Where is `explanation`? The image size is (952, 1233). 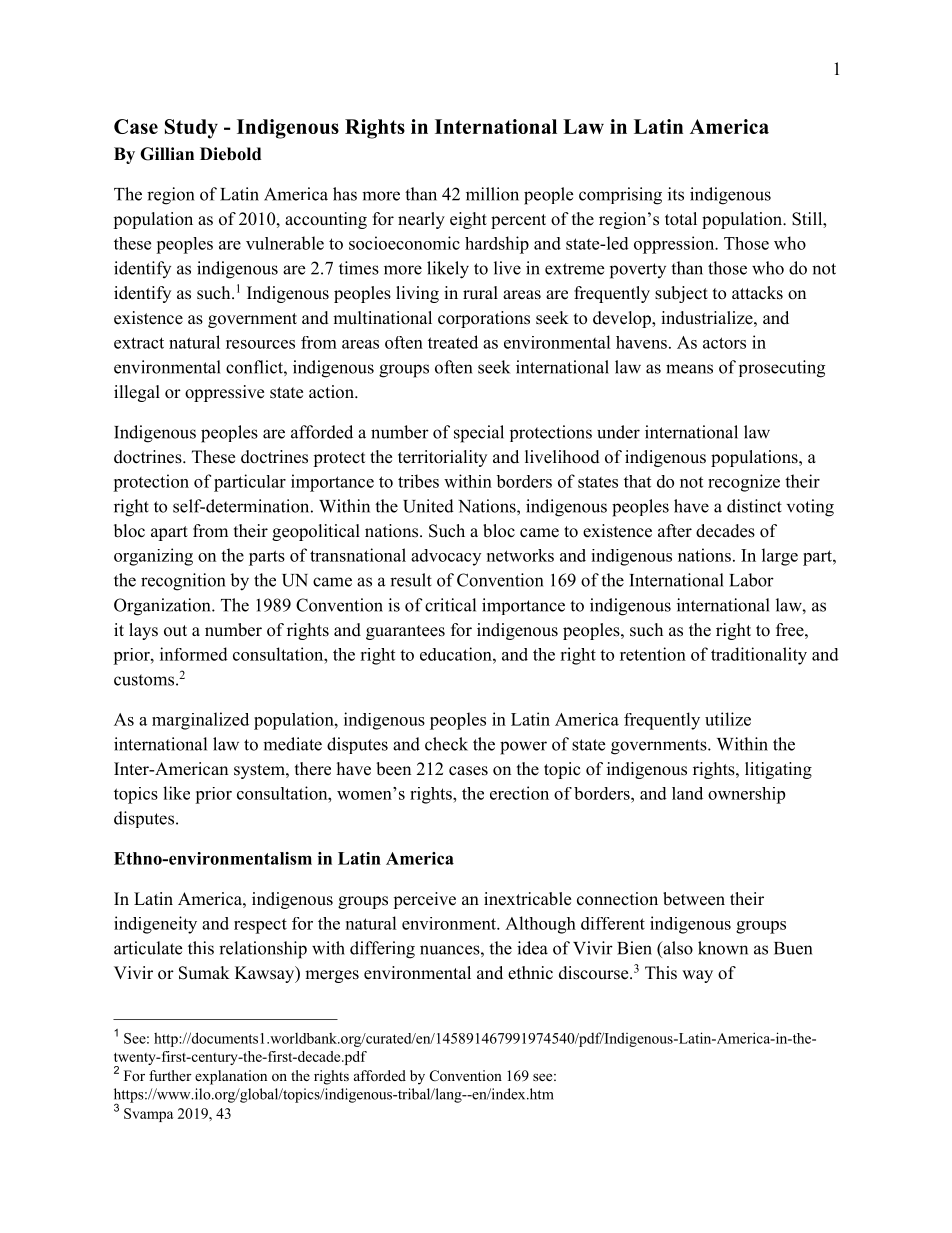 explanation is located at coordinates (231, 1077).
